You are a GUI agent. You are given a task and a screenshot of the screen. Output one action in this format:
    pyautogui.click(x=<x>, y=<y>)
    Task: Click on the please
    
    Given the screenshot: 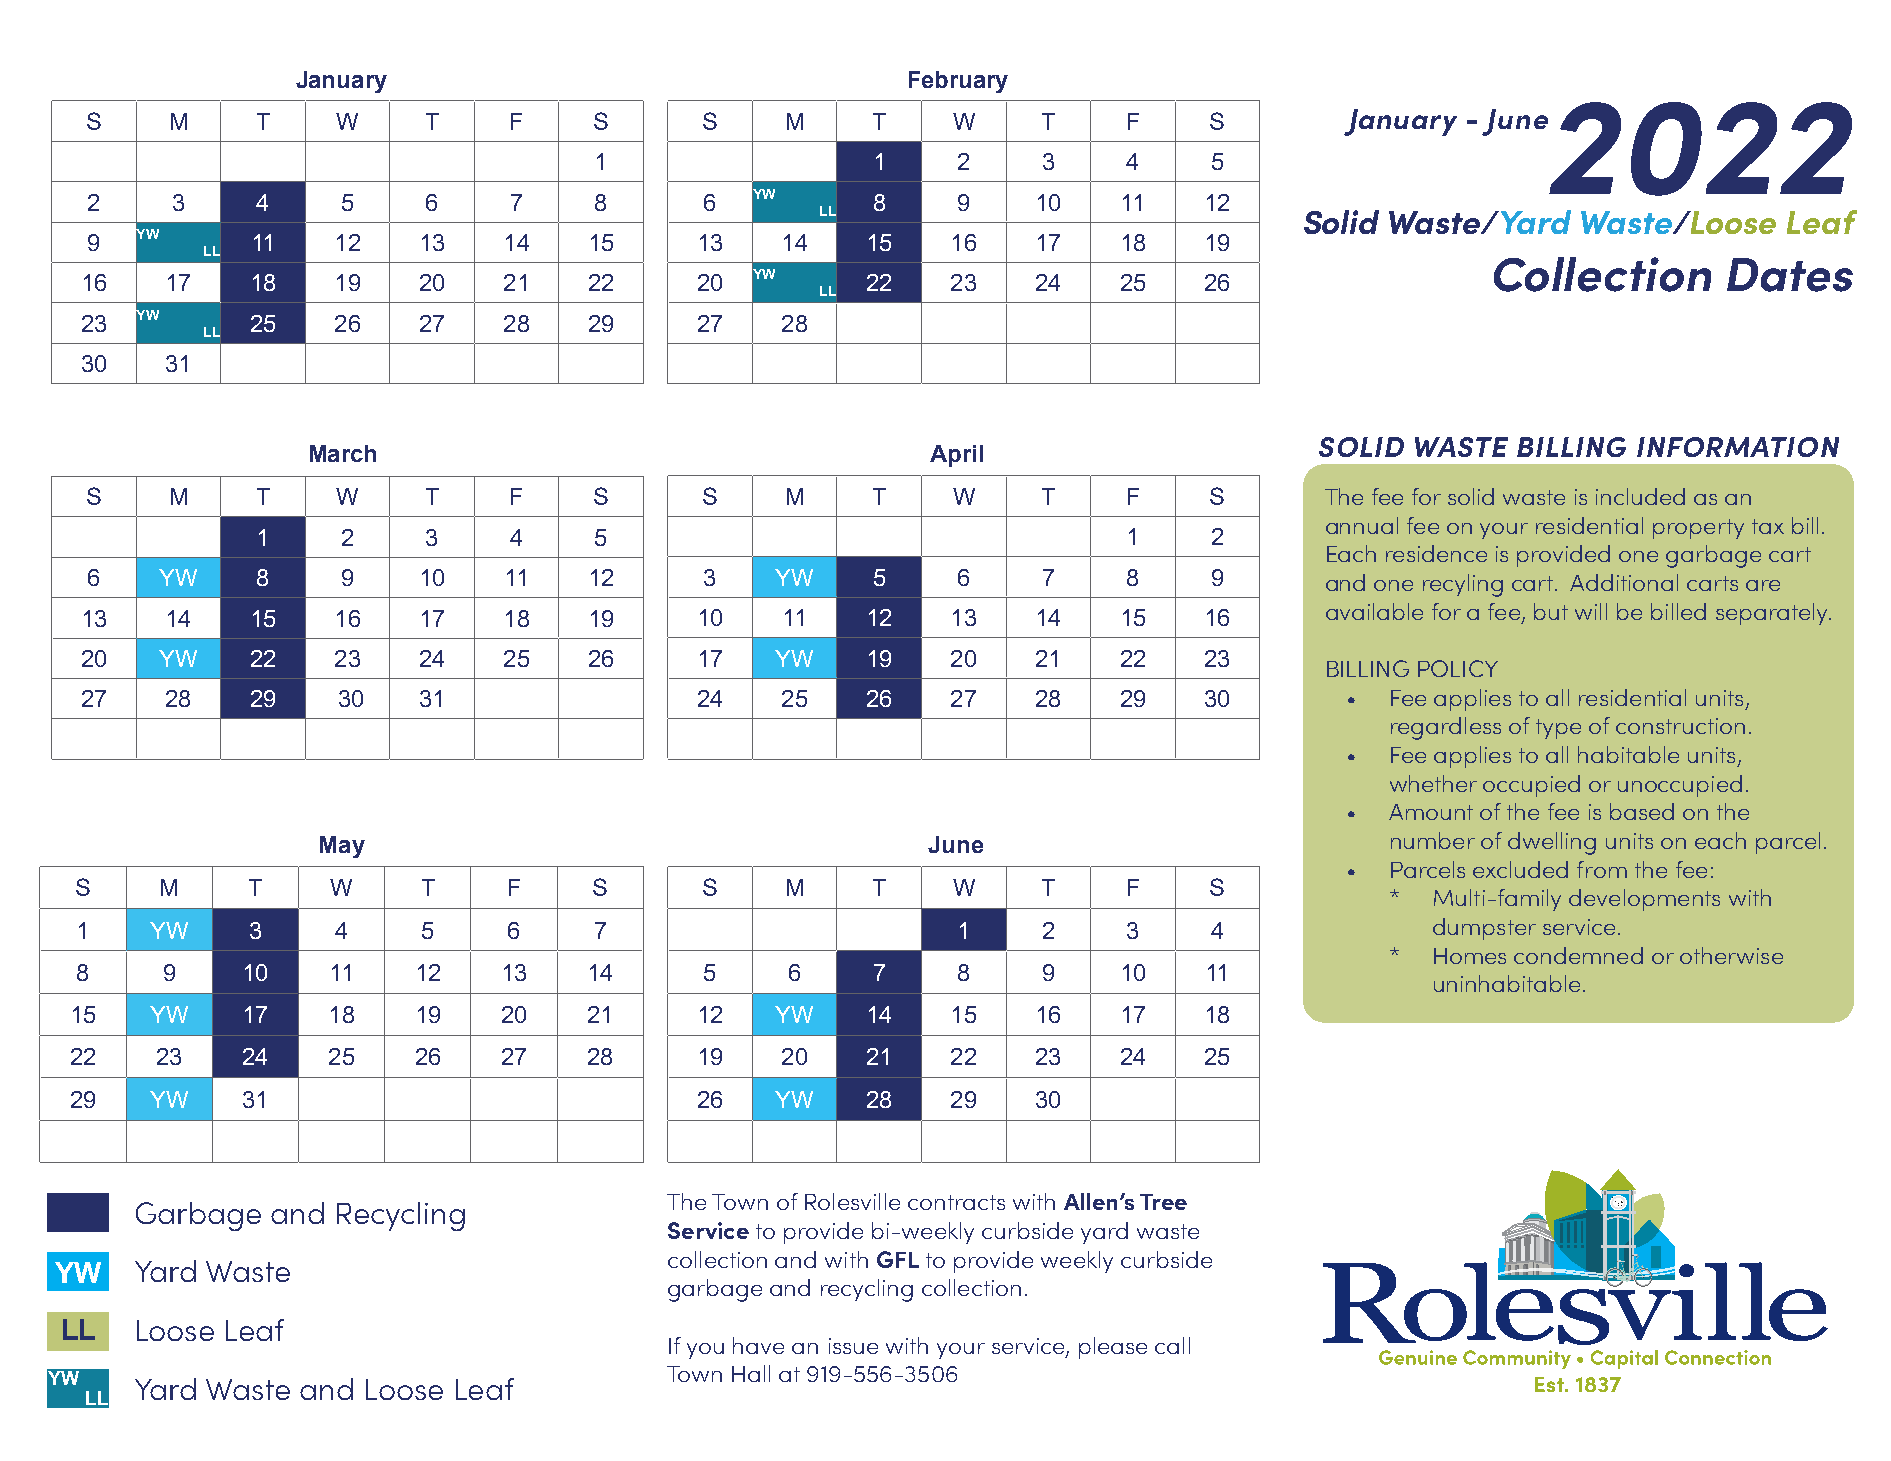 What is the action you would take?
    pyautogui.click(x=1113, y=1348)
